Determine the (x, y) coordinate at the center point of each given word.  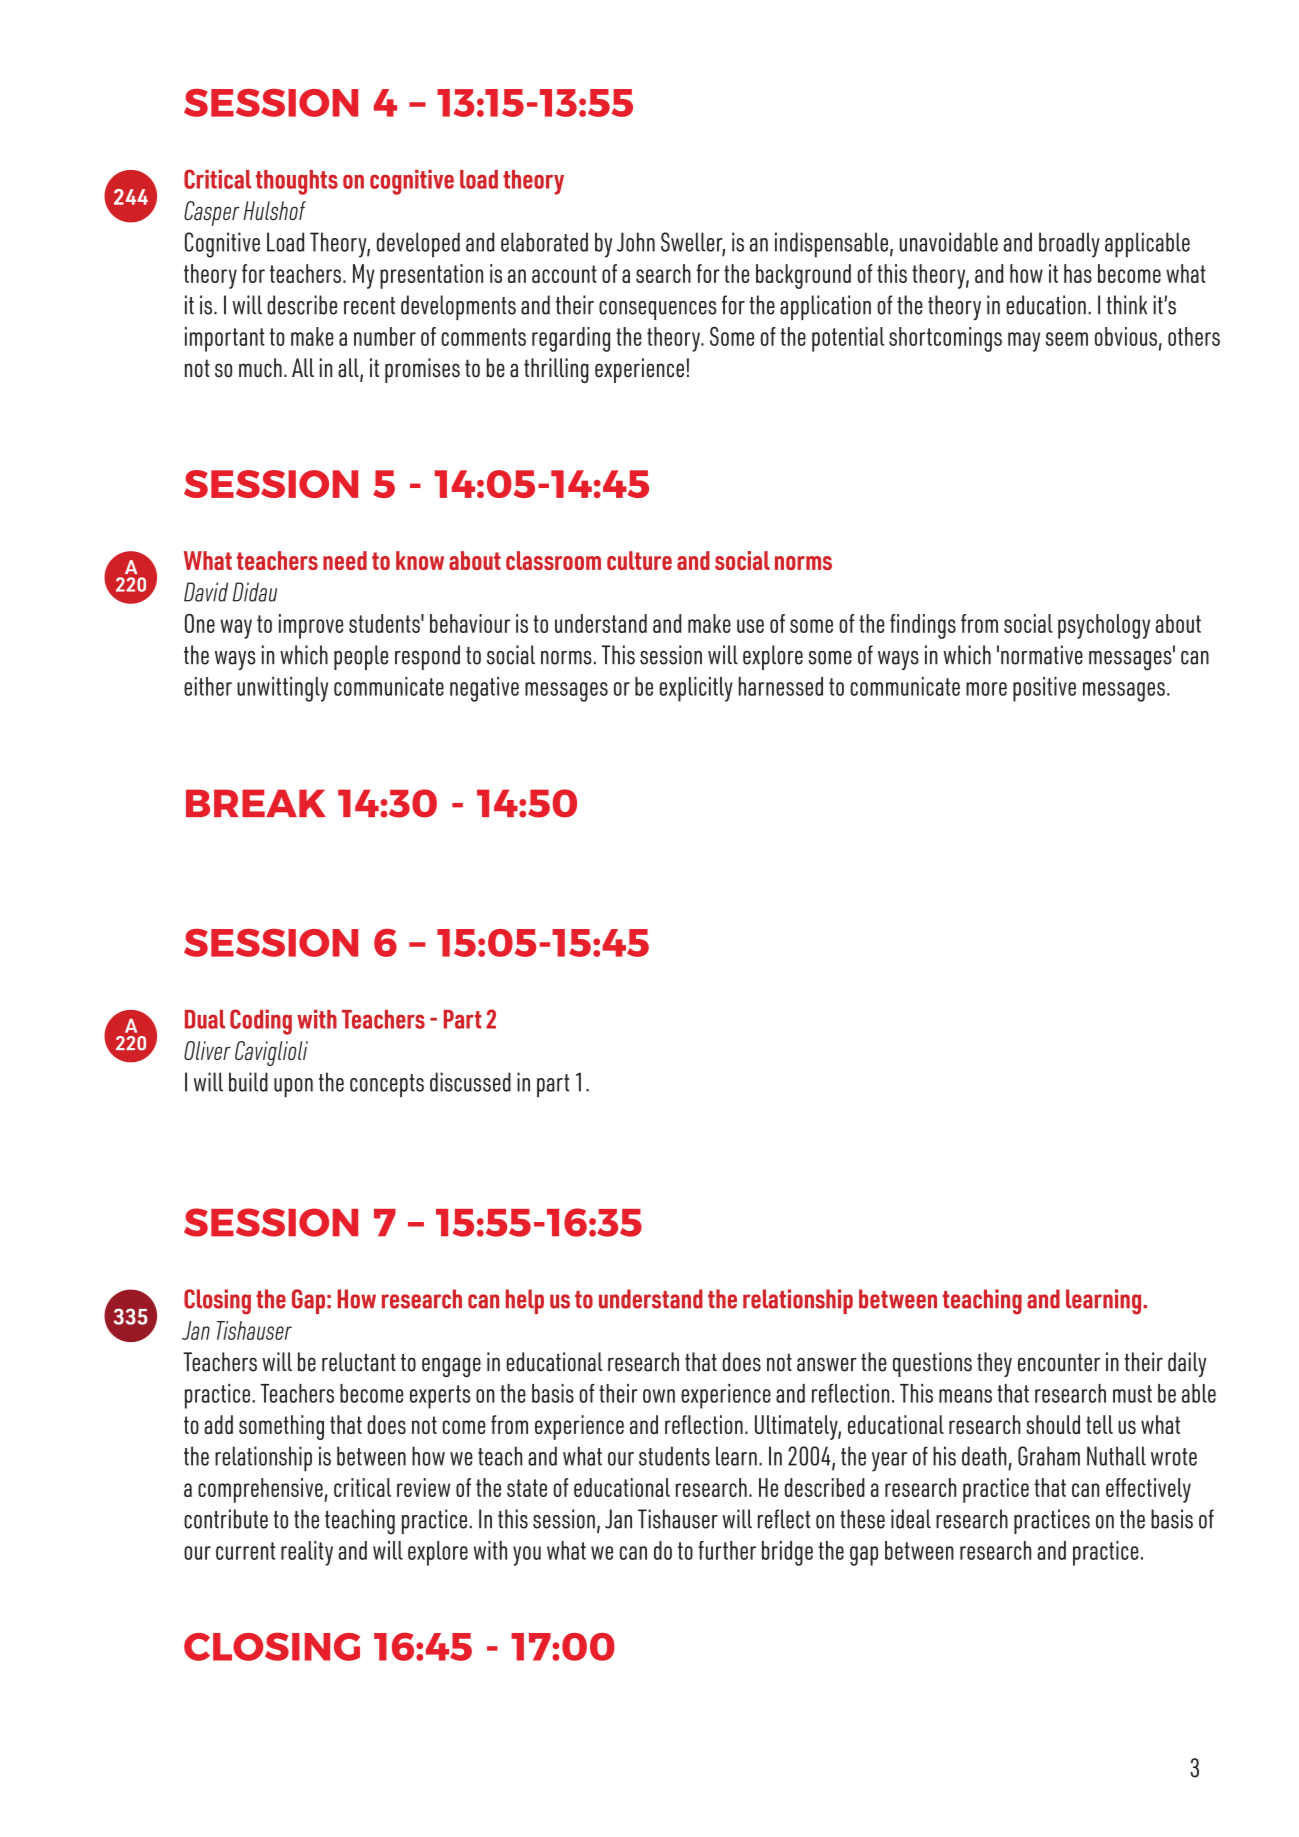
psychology (1104, 626)
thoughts (297, 182)
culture (639, 560)
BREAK (256, 803)
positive (1044, 689)
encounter (1059, 1362)
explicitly (696, 689)
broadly (1069, 245)
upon (293, 1088)
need (345, 560)
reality (307, 1553)
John (636, 242)
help (525, 1301)
